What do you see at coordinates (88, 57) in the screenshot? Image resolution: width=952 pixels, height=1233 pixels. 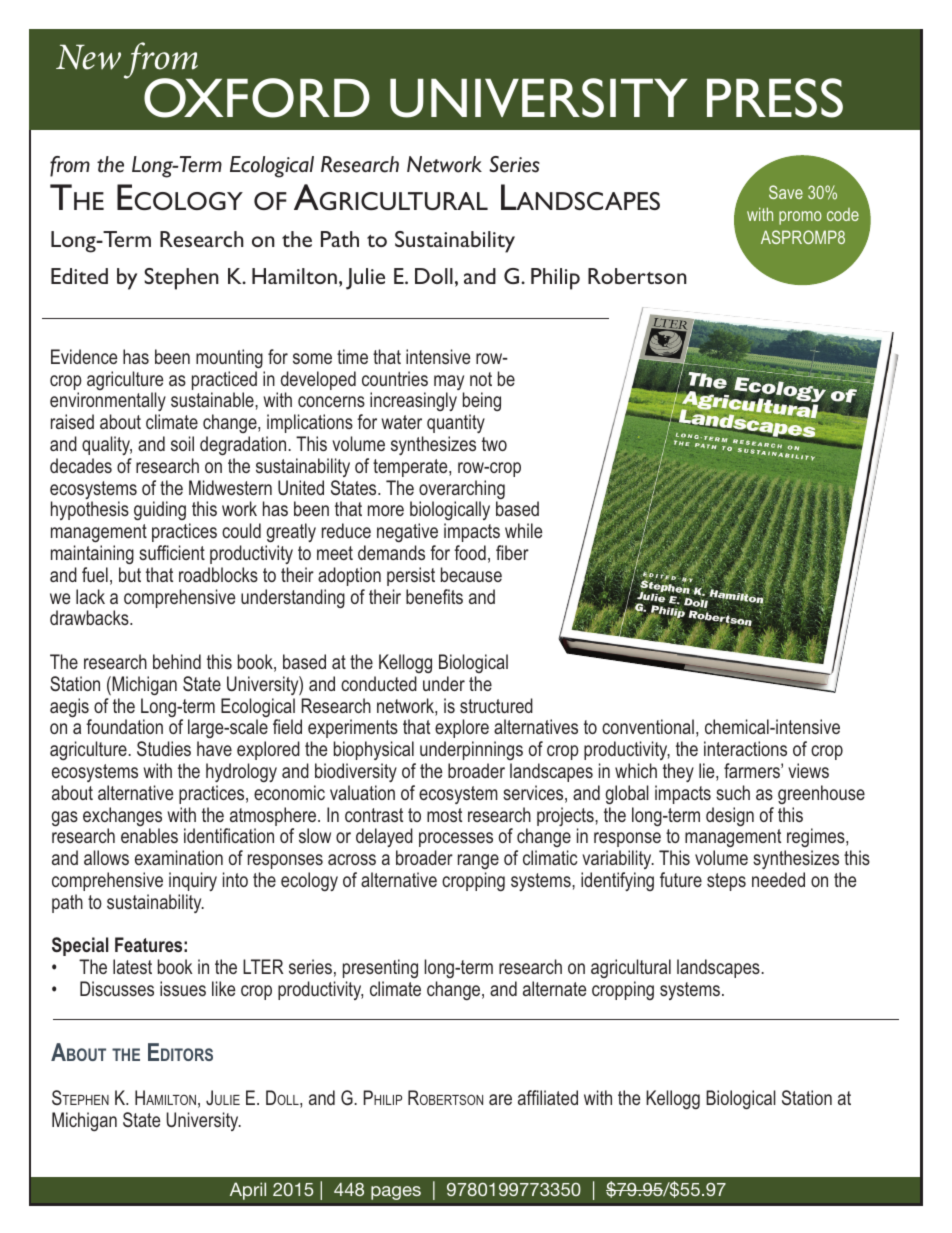 I see `New` at bounding box center [88, 57].
